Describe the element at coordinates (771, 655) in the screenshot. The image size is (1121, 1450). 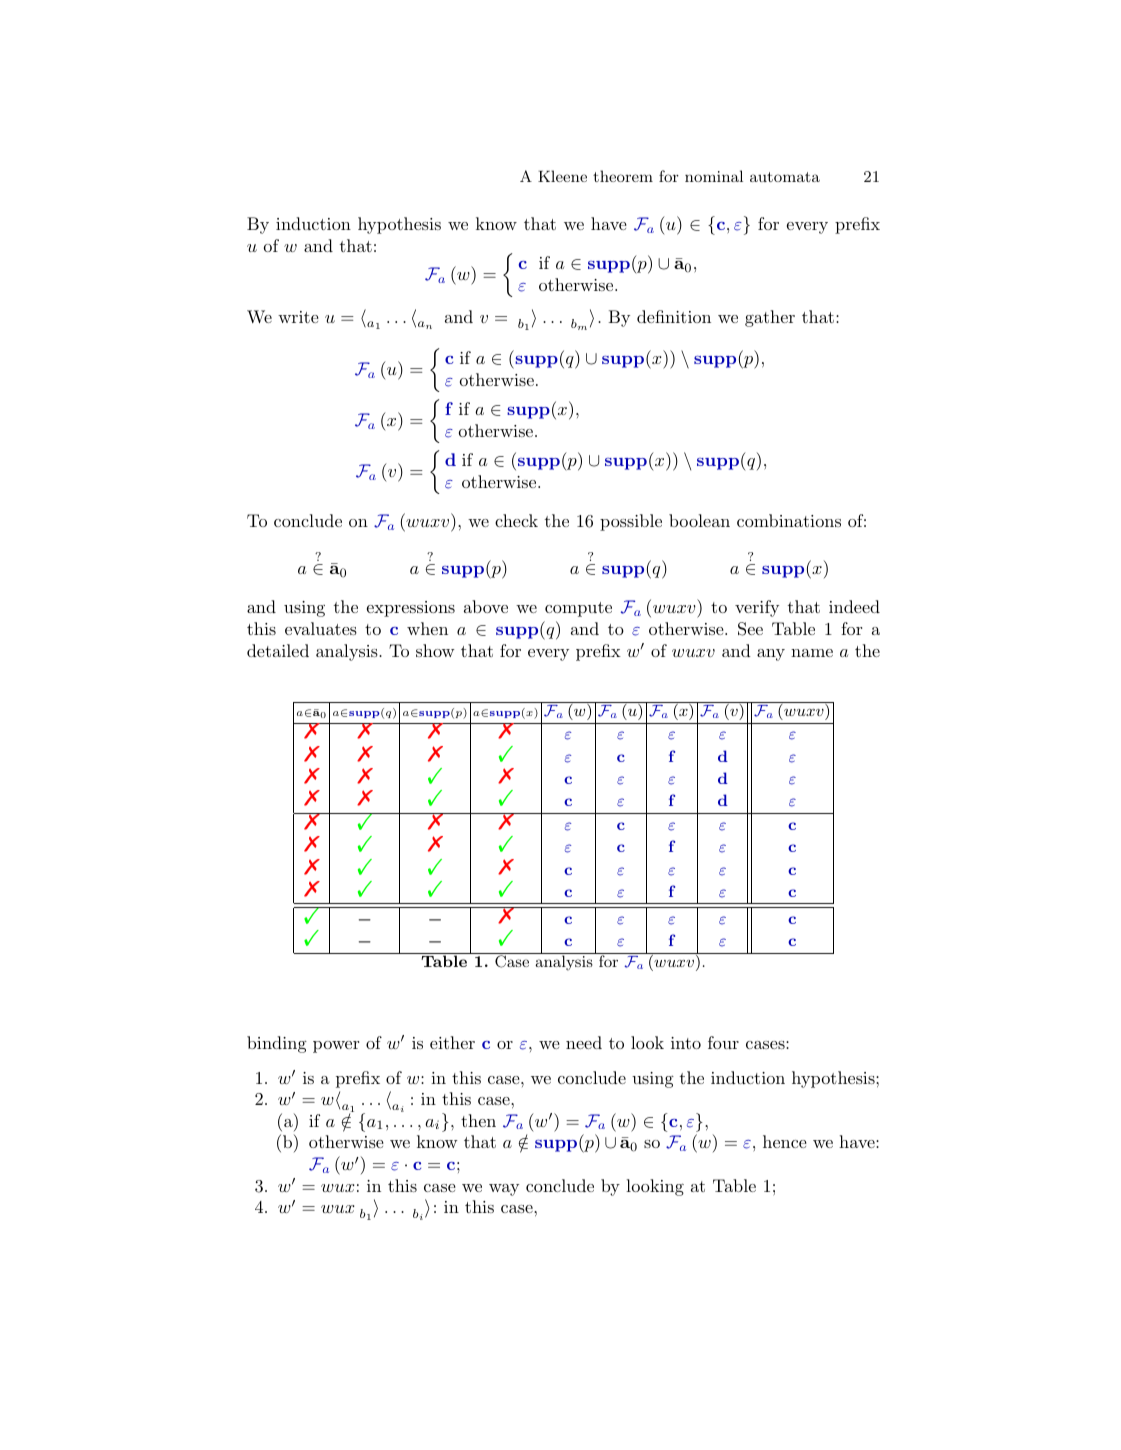
I see `any` at that location.
